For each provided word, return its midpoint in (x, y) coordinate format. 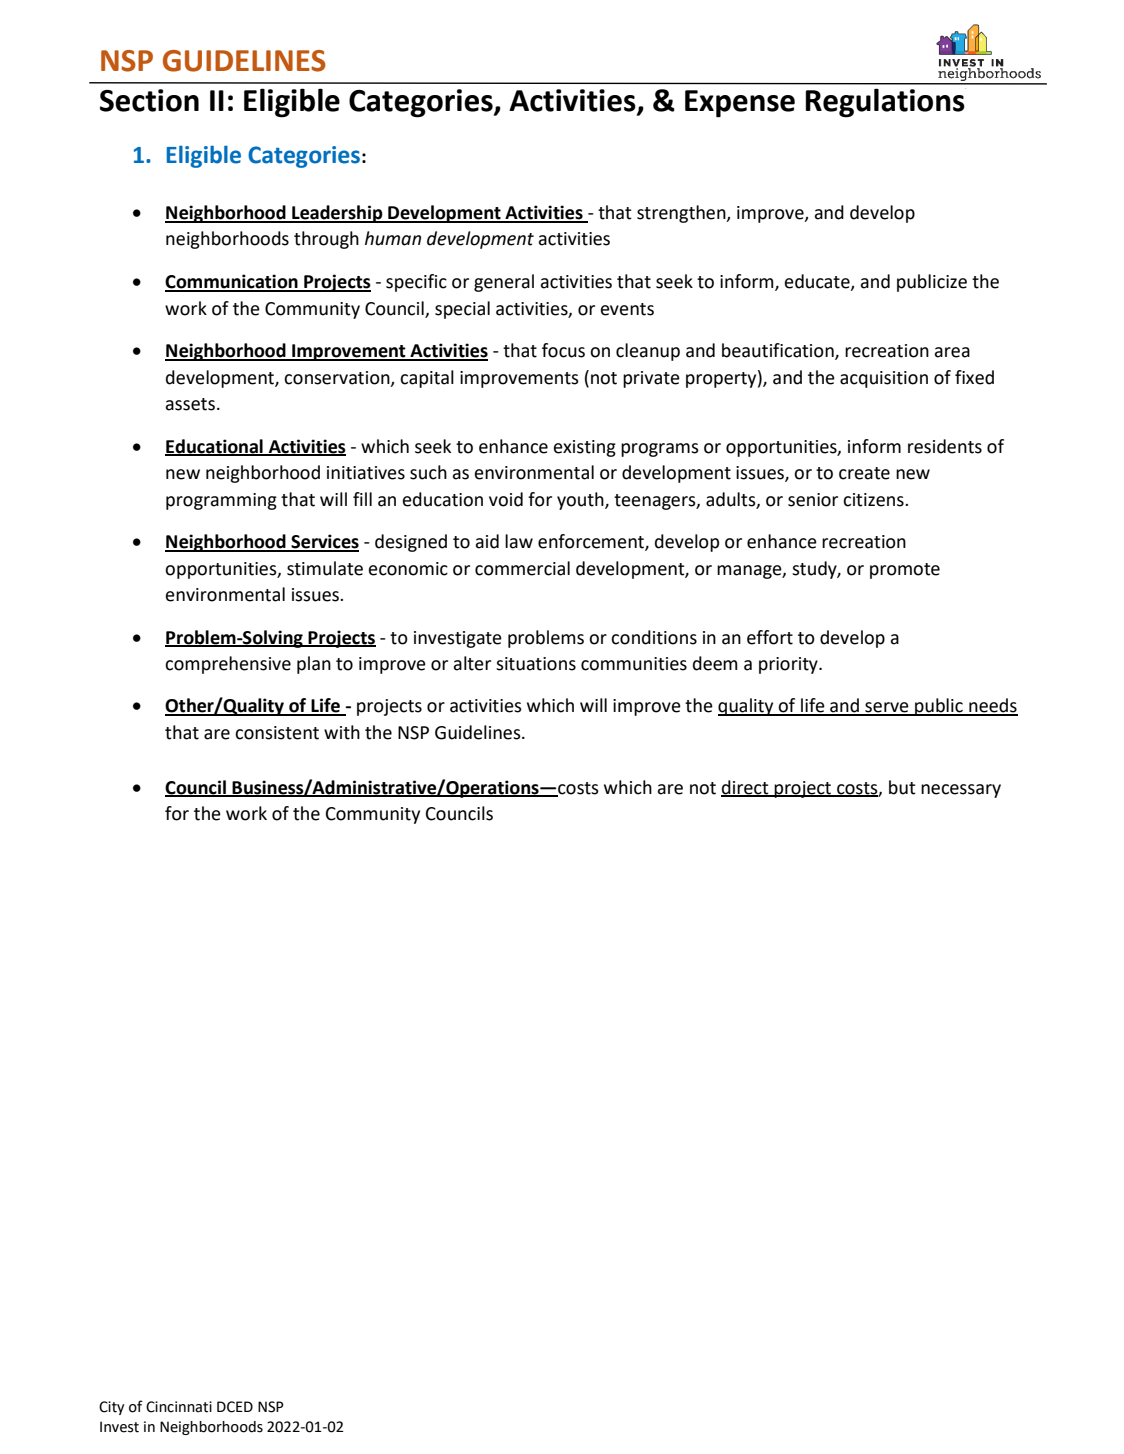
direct (746, 788)
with (342, 732)
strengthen (682, 214)
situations (536, 664)
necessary (961, 791)
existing (585, 448)
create (864, 473)
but (902, 787)
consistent (277, 733)
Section (149, 100)
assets (190, 404)
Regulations (886, 103)
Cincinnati (179, 1407)
